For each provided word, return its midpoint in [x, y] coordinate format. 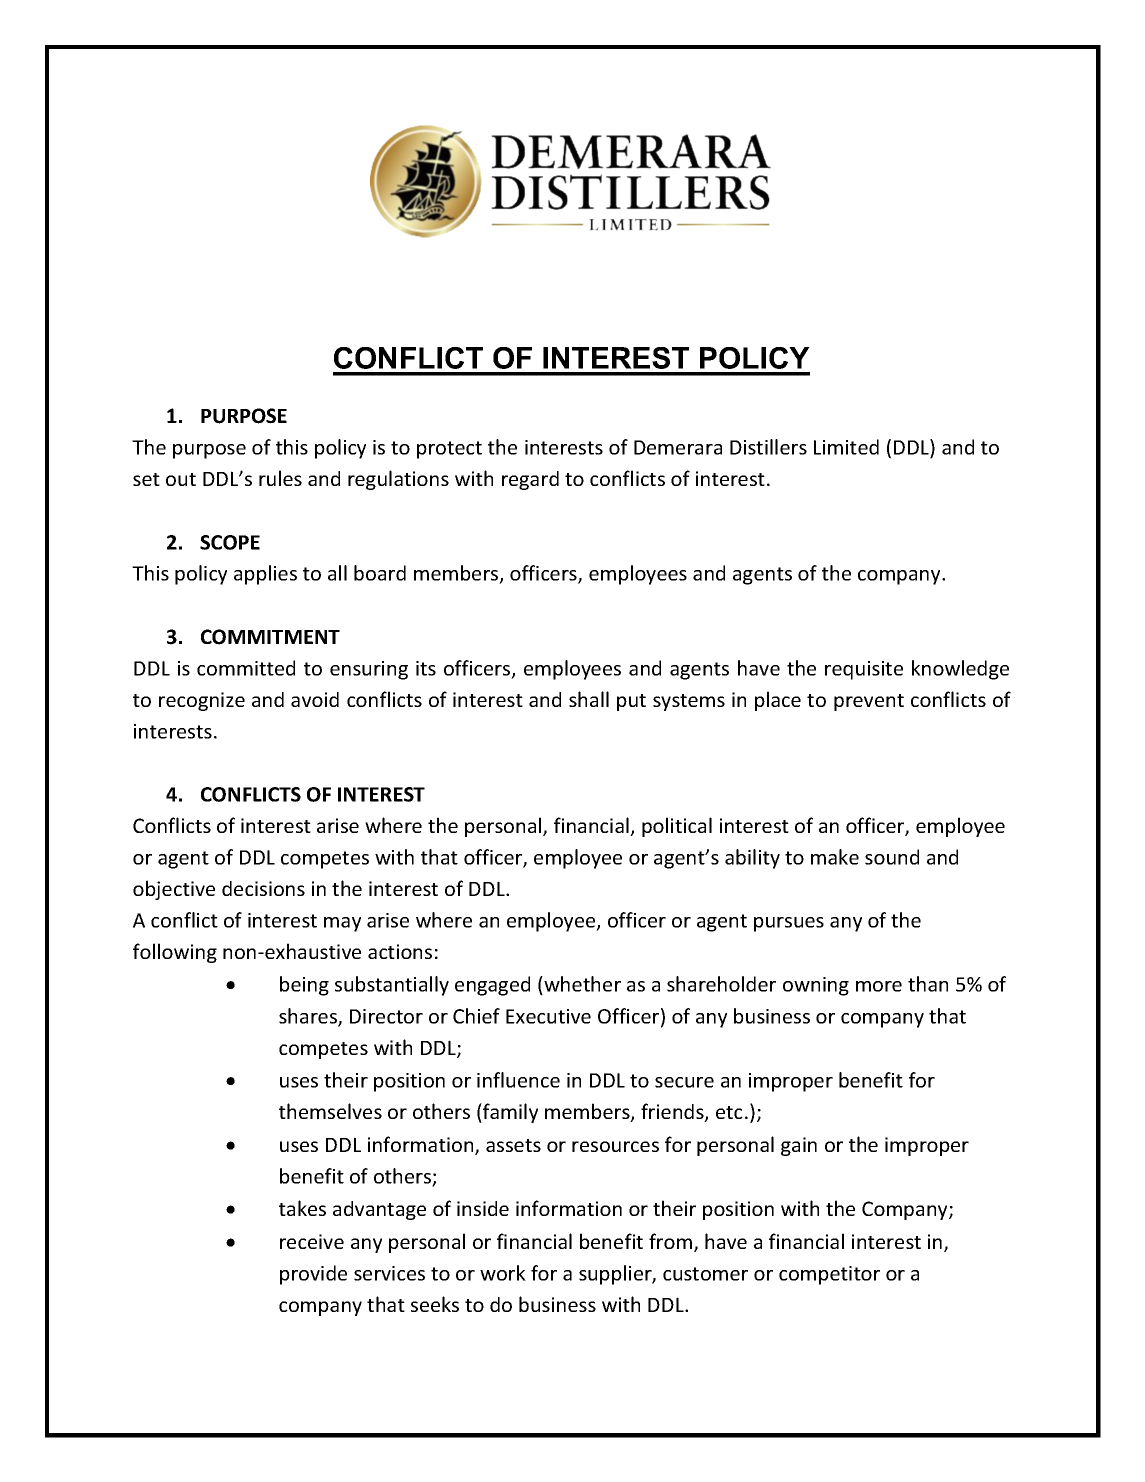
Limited [846, 447]
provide [313, 1275]
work [503, 1273]
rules [280, 478]
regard [530, 480]
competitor [829, 1275]
